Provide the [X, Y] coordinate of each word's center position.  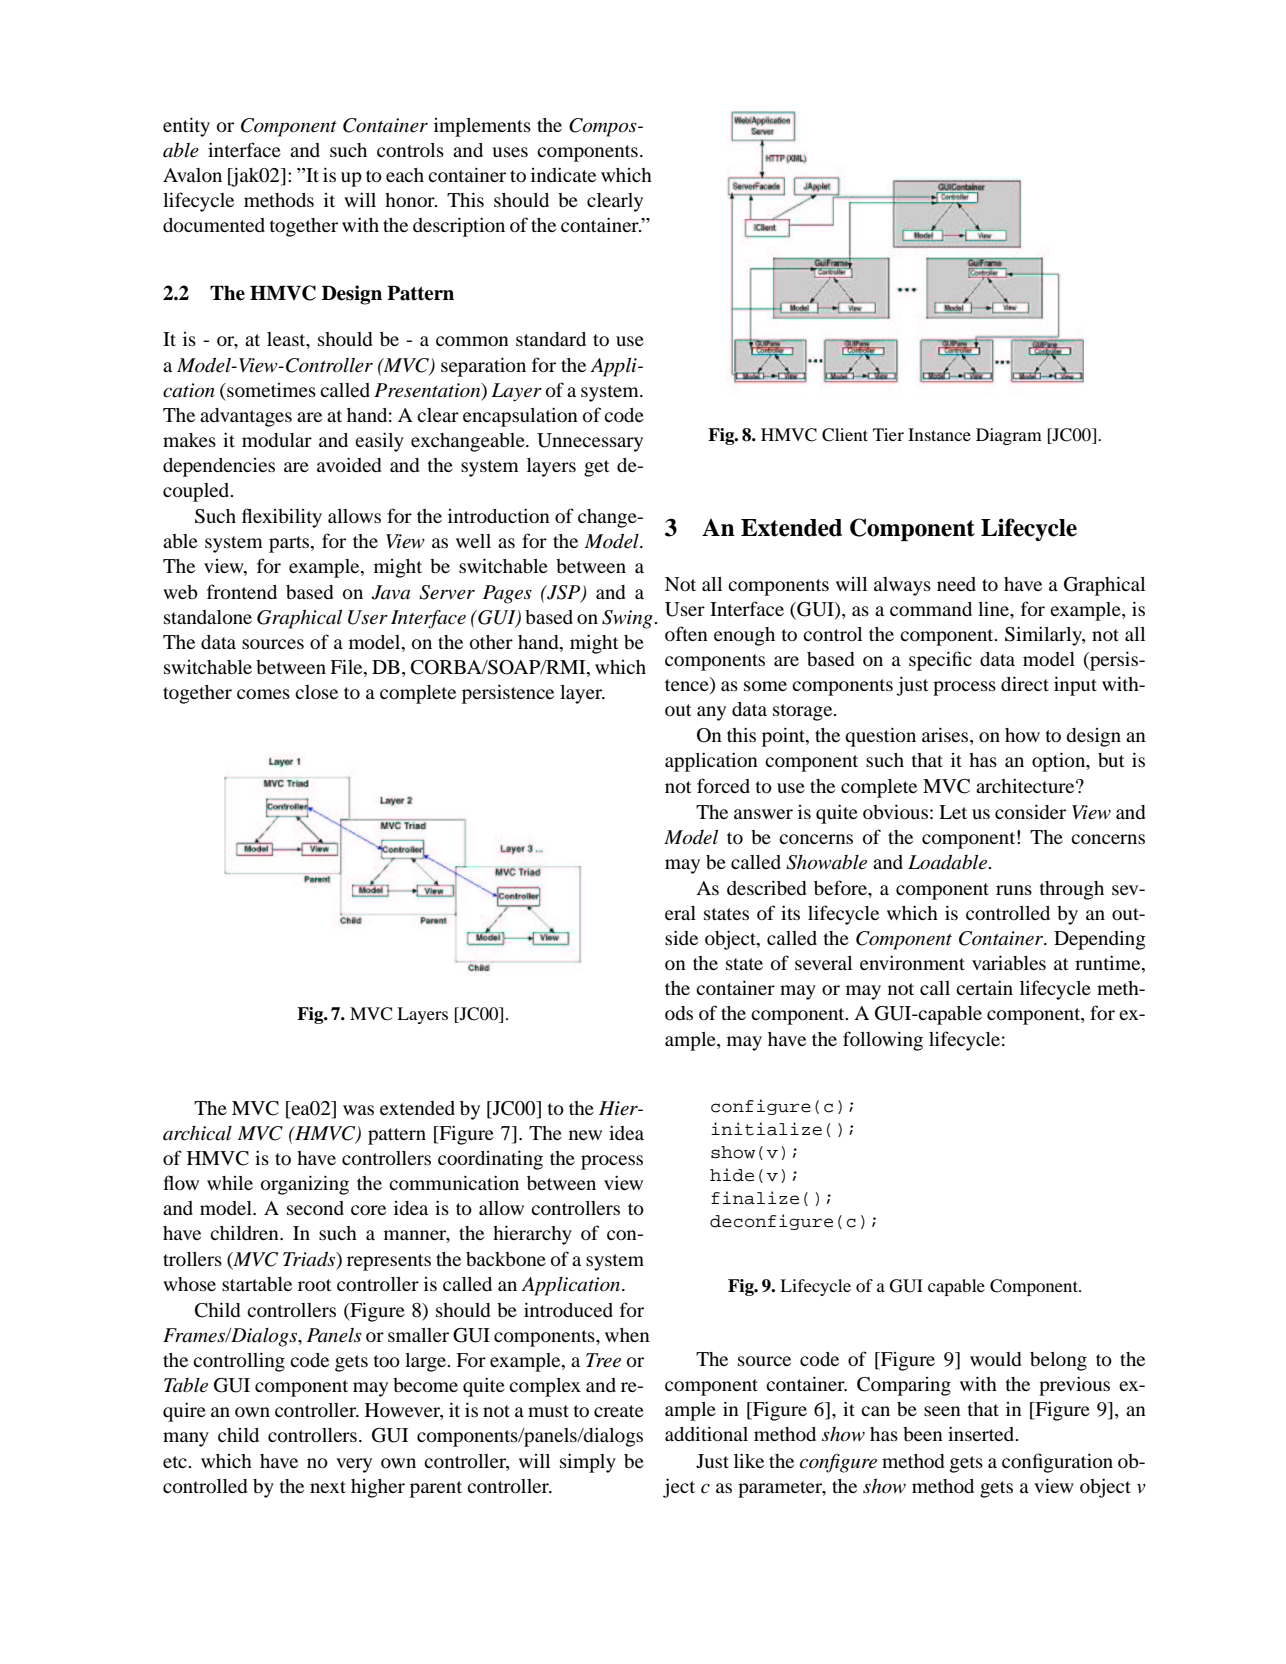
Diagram [1009, 436]
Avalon [192, 175]
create [619, 1411]
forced [723, 785]
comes [263, 694]
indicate [563, 174]
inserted [982, 1433]
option [1060, 762]
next [328, 1487]
